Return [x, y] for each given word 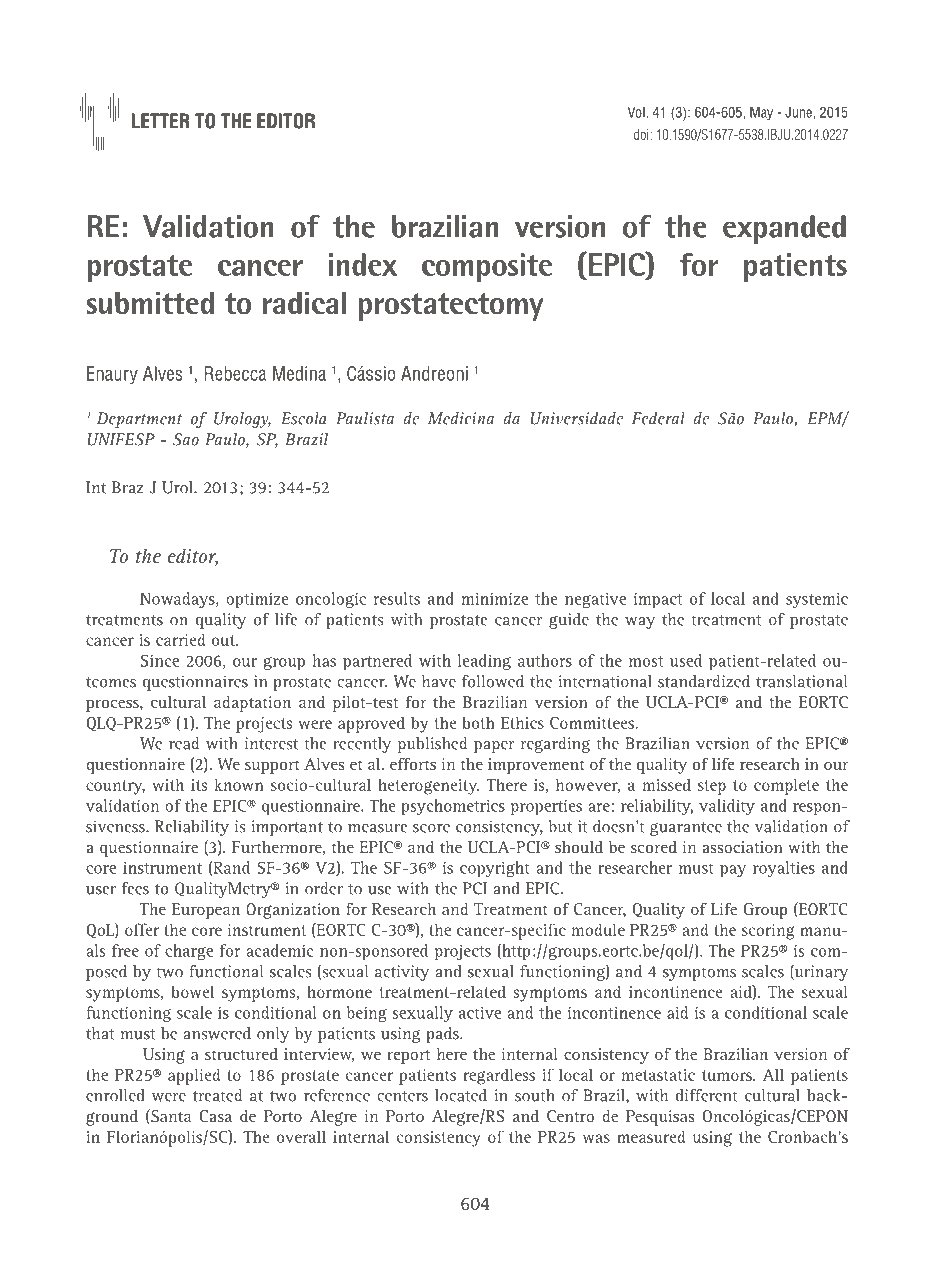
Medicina [461, 418]
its [199, 785]
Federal [658, 418]
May [761, 113]
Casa [216, 1116]
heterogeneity [429, 786]
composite [487, 268]
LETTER [160, 120]
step [712, 787]
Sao [186, 439]
